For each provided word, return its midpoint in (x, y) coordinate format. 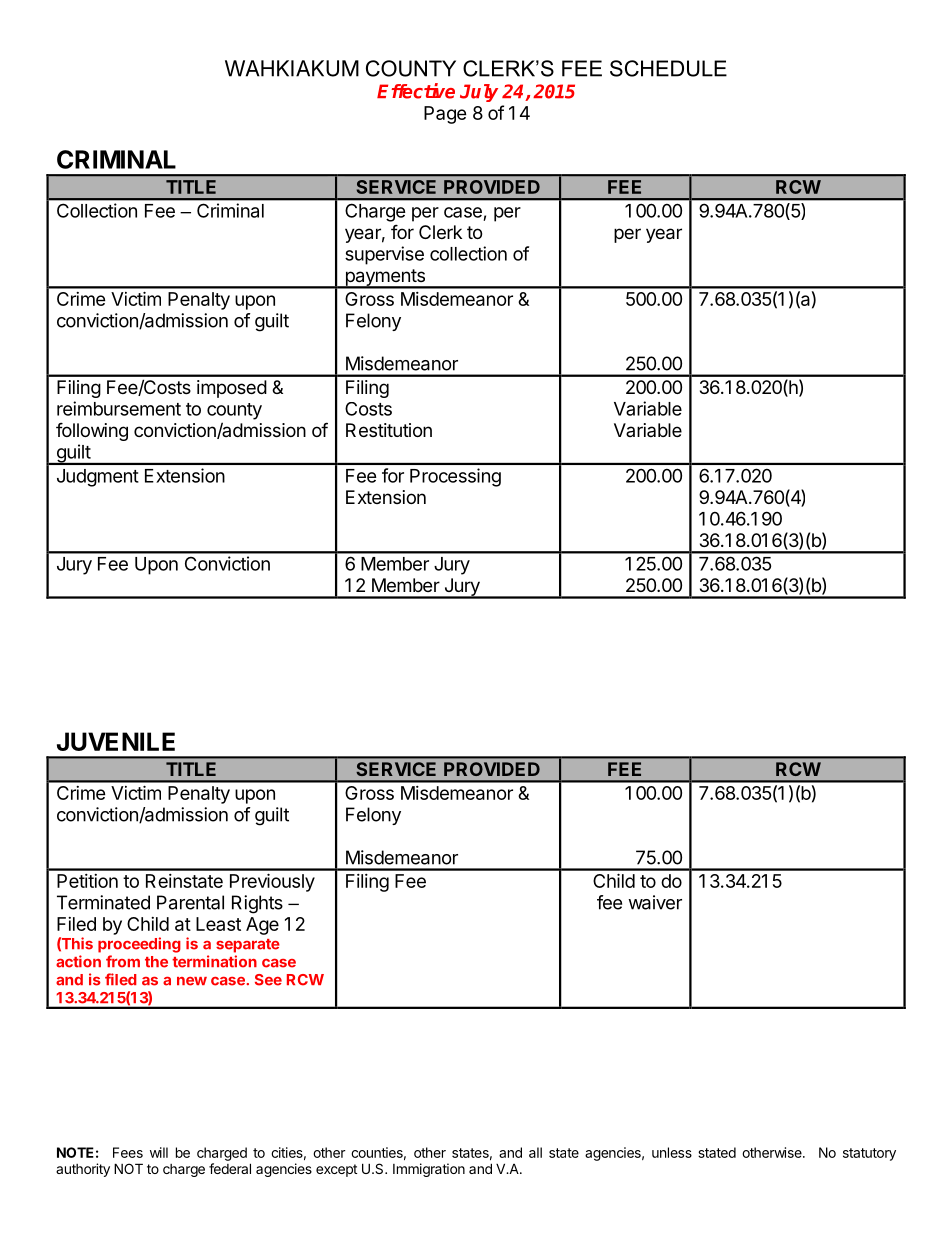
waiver (655, 902)
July (479, 93)
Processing (455, 477)
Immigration (429, 1170)
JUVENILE (116, 741)
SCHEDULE (668, 68)
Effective (416, 91)
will (159, 1152)
